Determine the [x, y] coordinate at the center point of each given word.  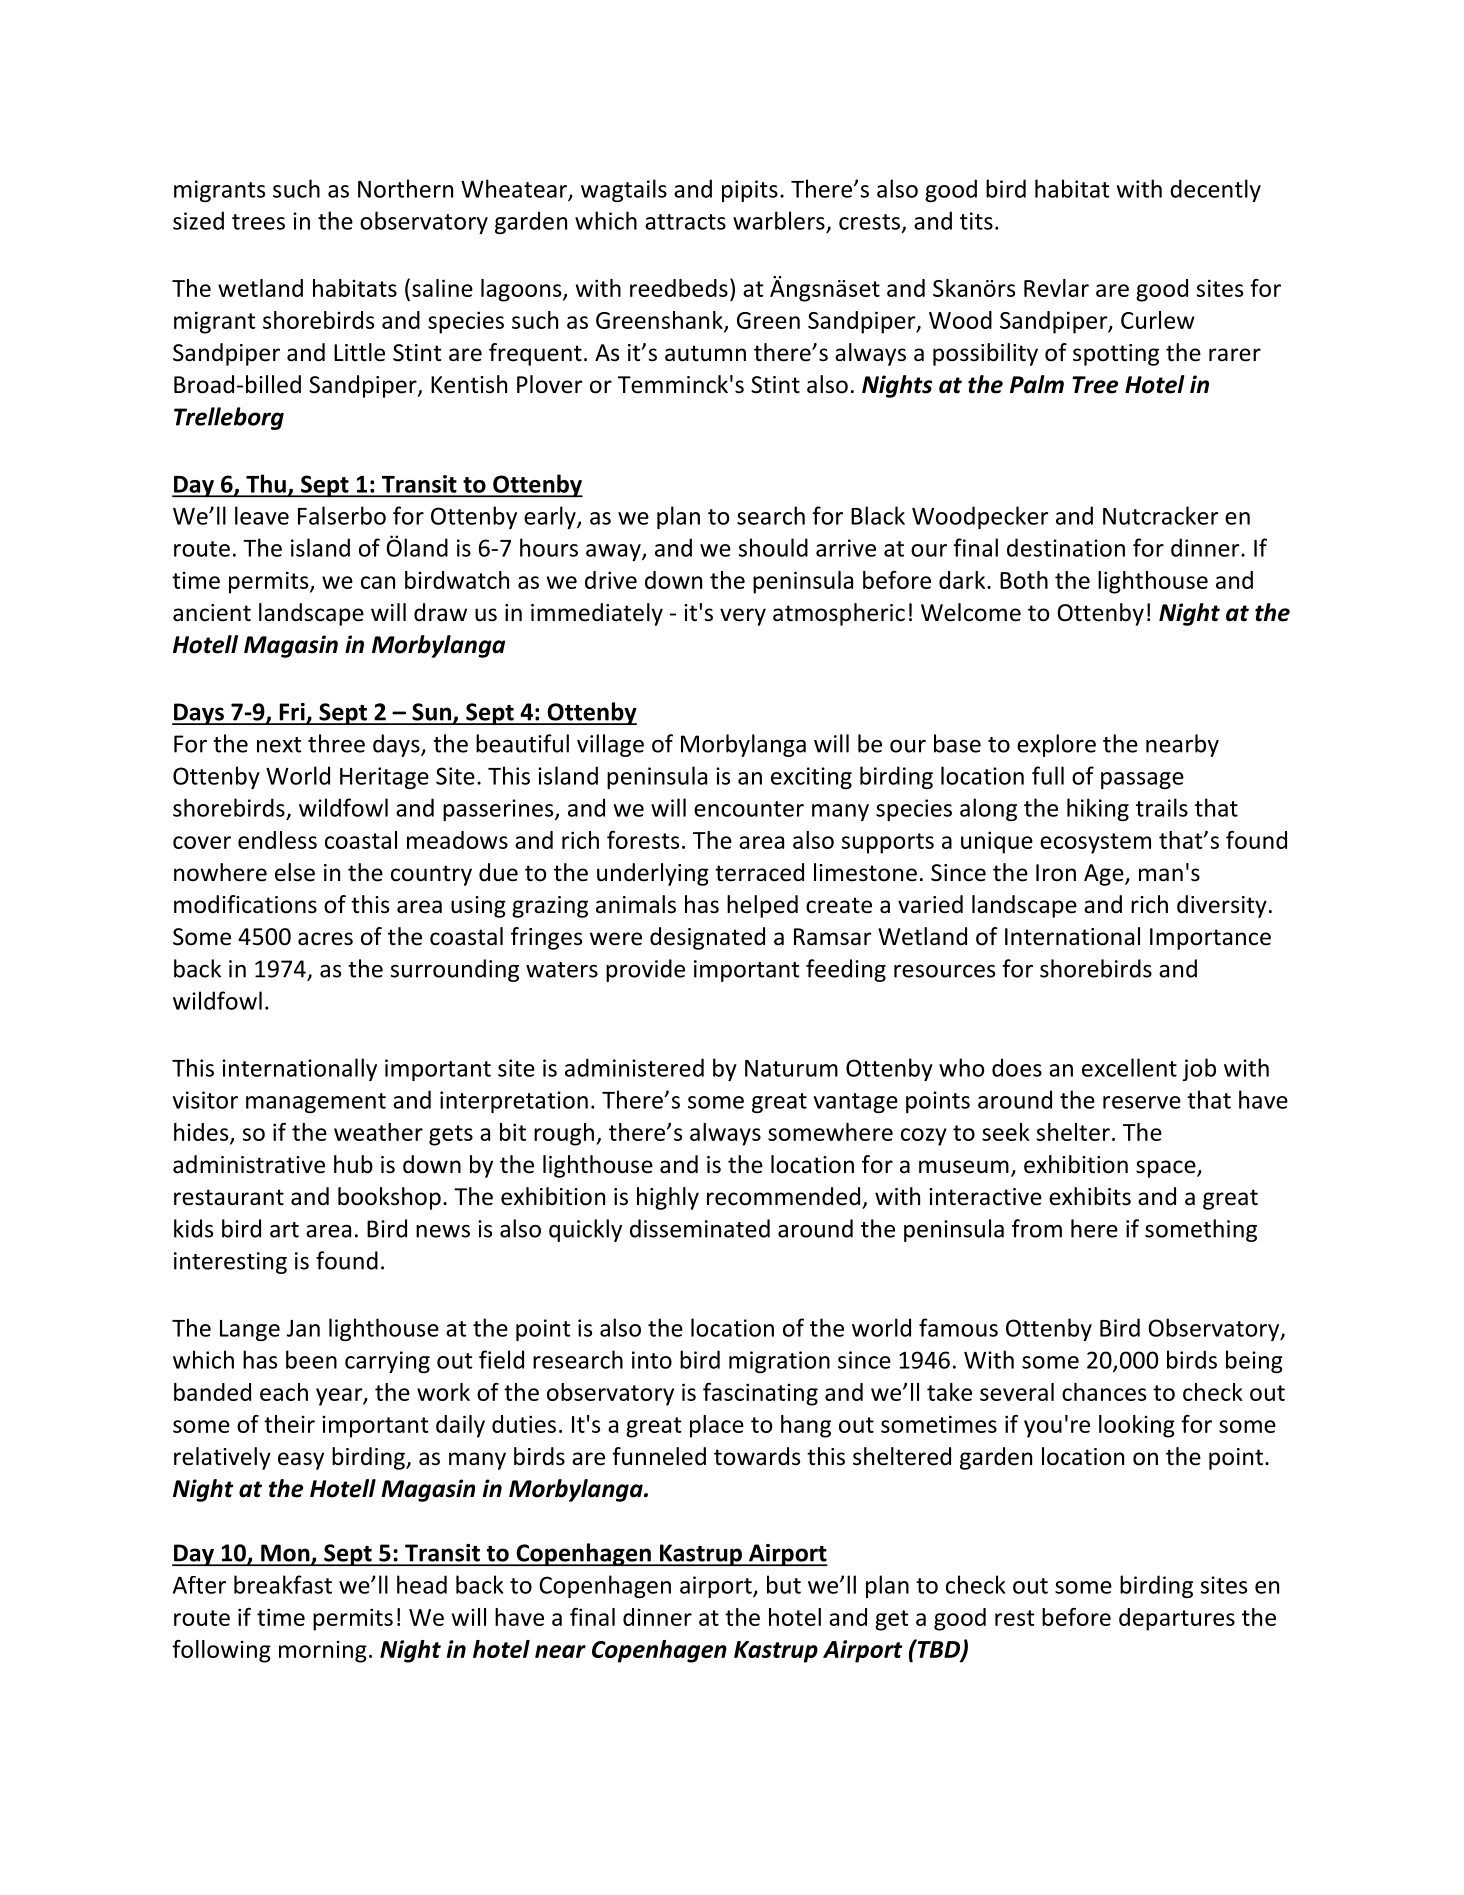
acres [325, 939]
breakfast [283, 1584]
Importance [1210, 939]
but [784, 1584]
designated [707, 938]
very [743, 617]
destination [1066, 547]
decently [1215, 190]
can [378, 582]
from [1037, 1228]
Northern [405, 188]
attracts [685, 222]
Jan [303, 1328]
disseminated [700, 1228]
